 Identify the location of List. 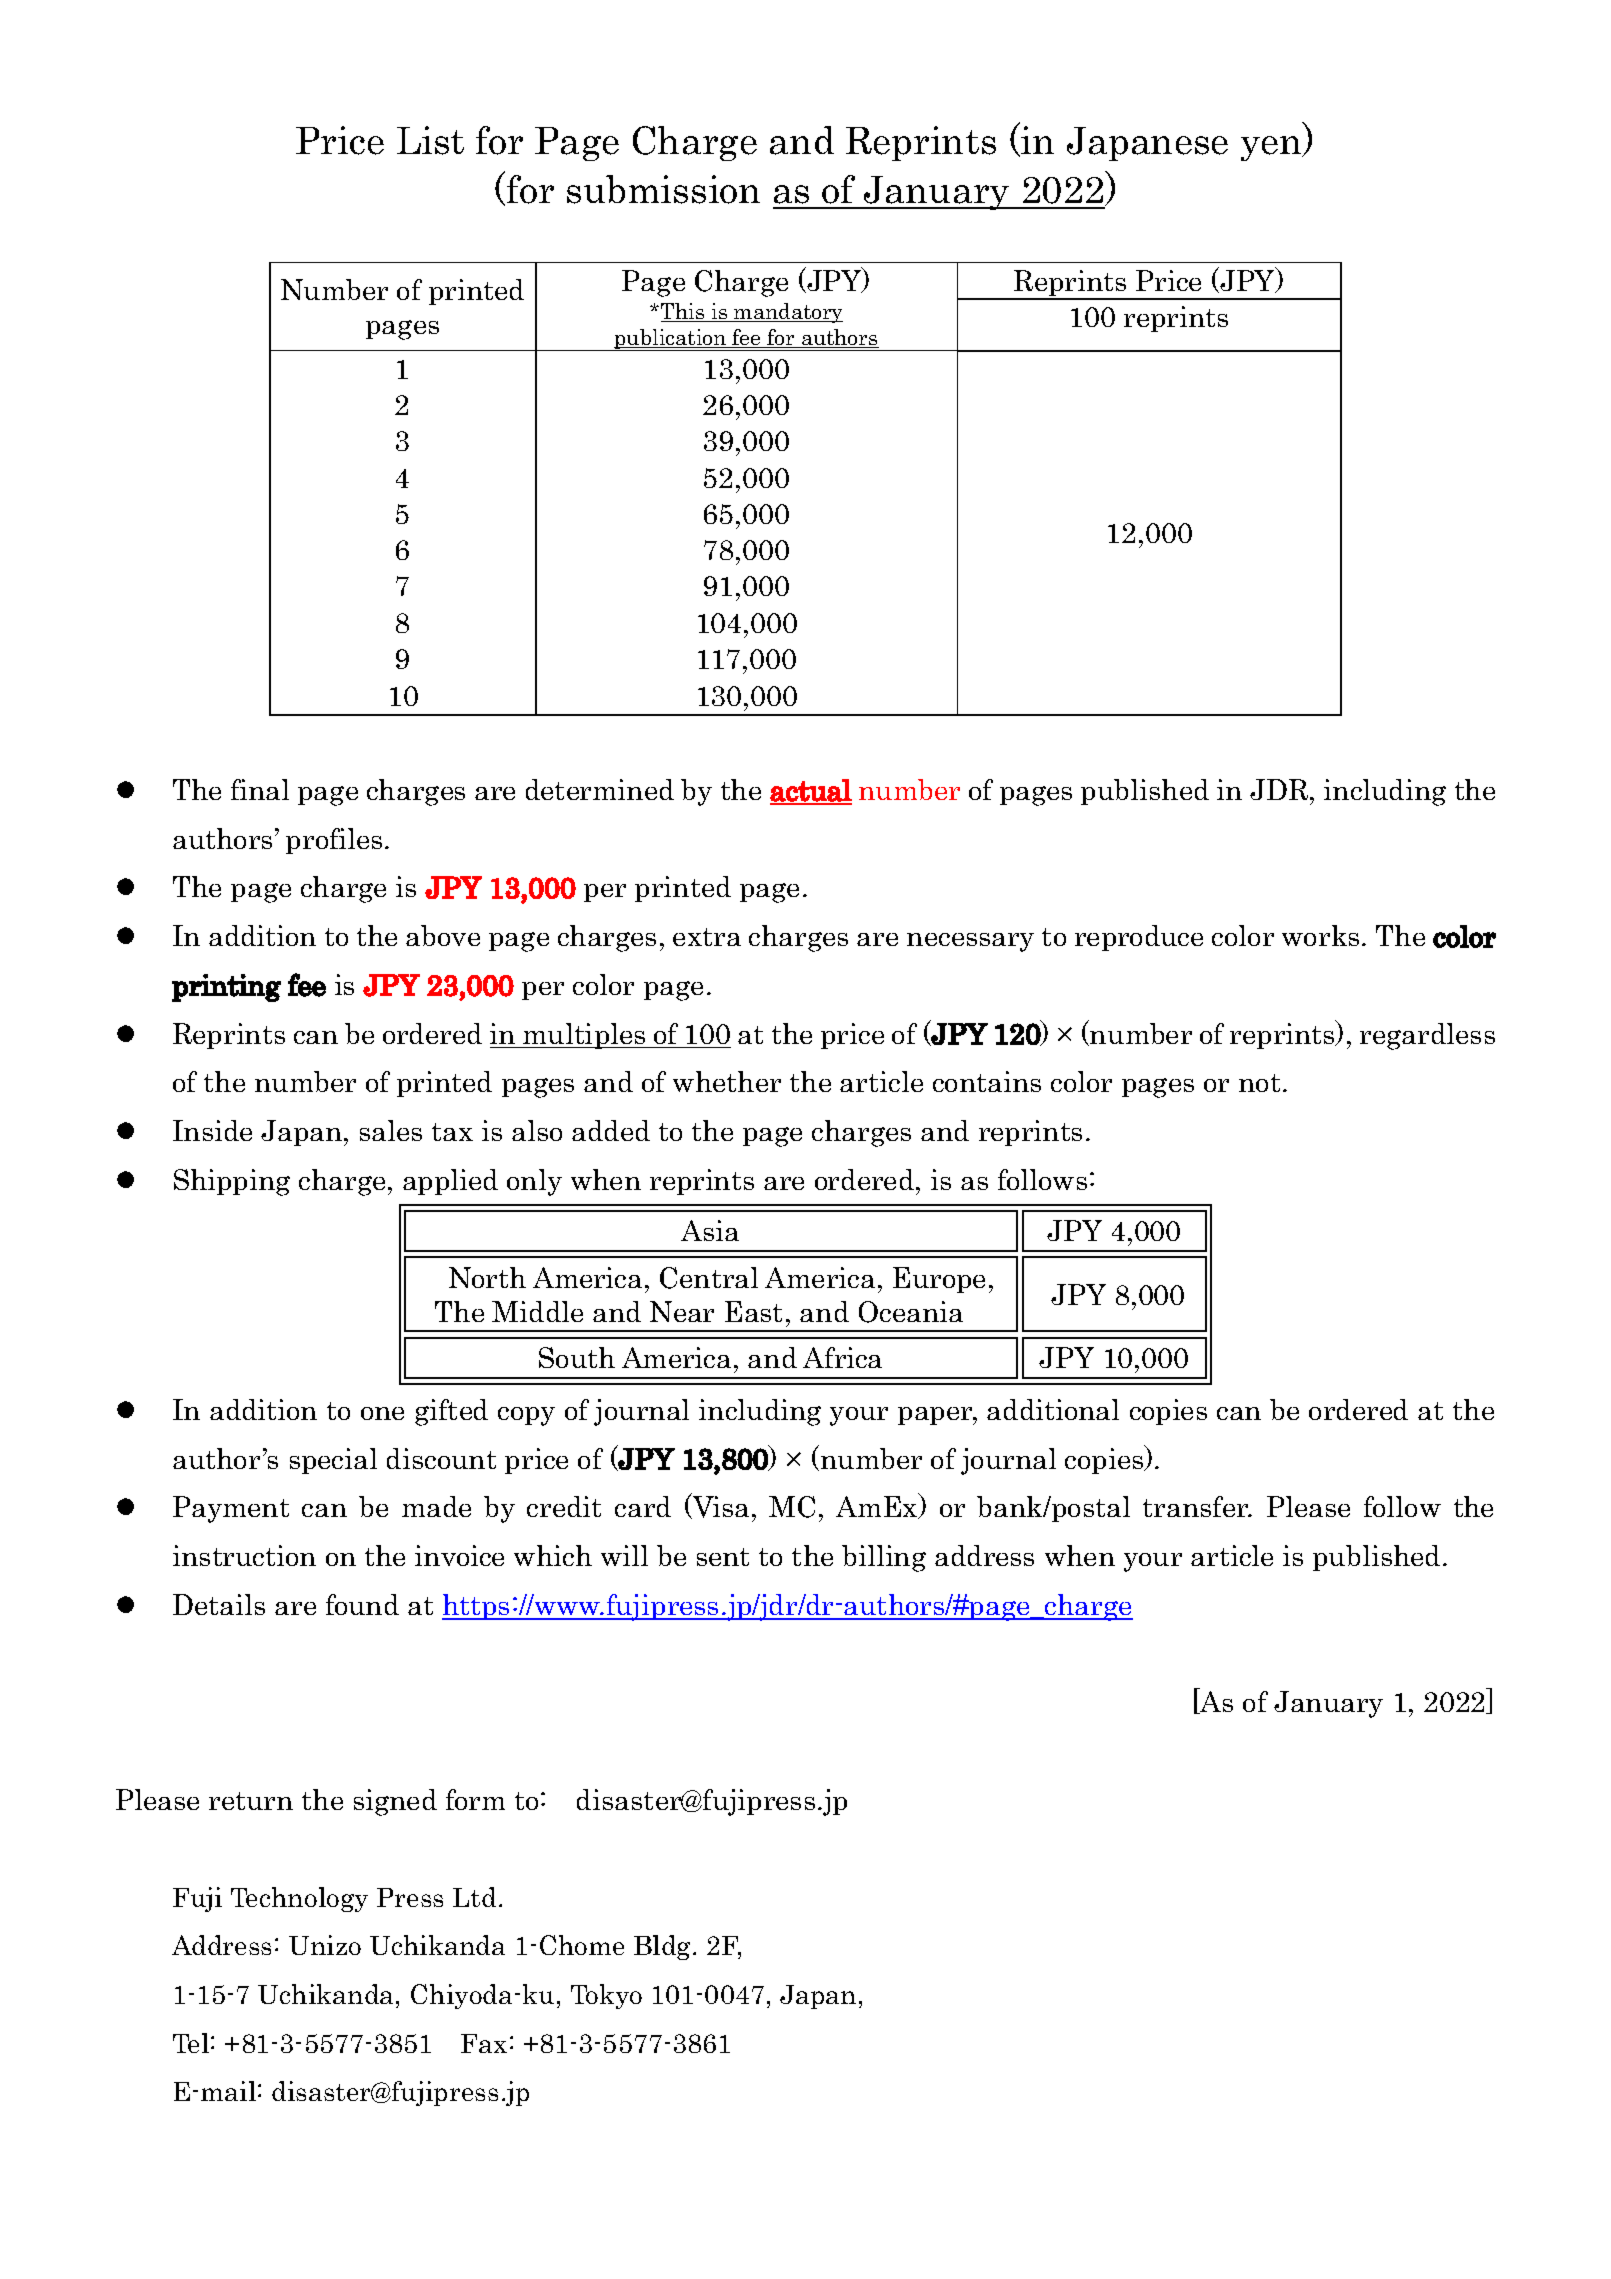
(430, 140).
